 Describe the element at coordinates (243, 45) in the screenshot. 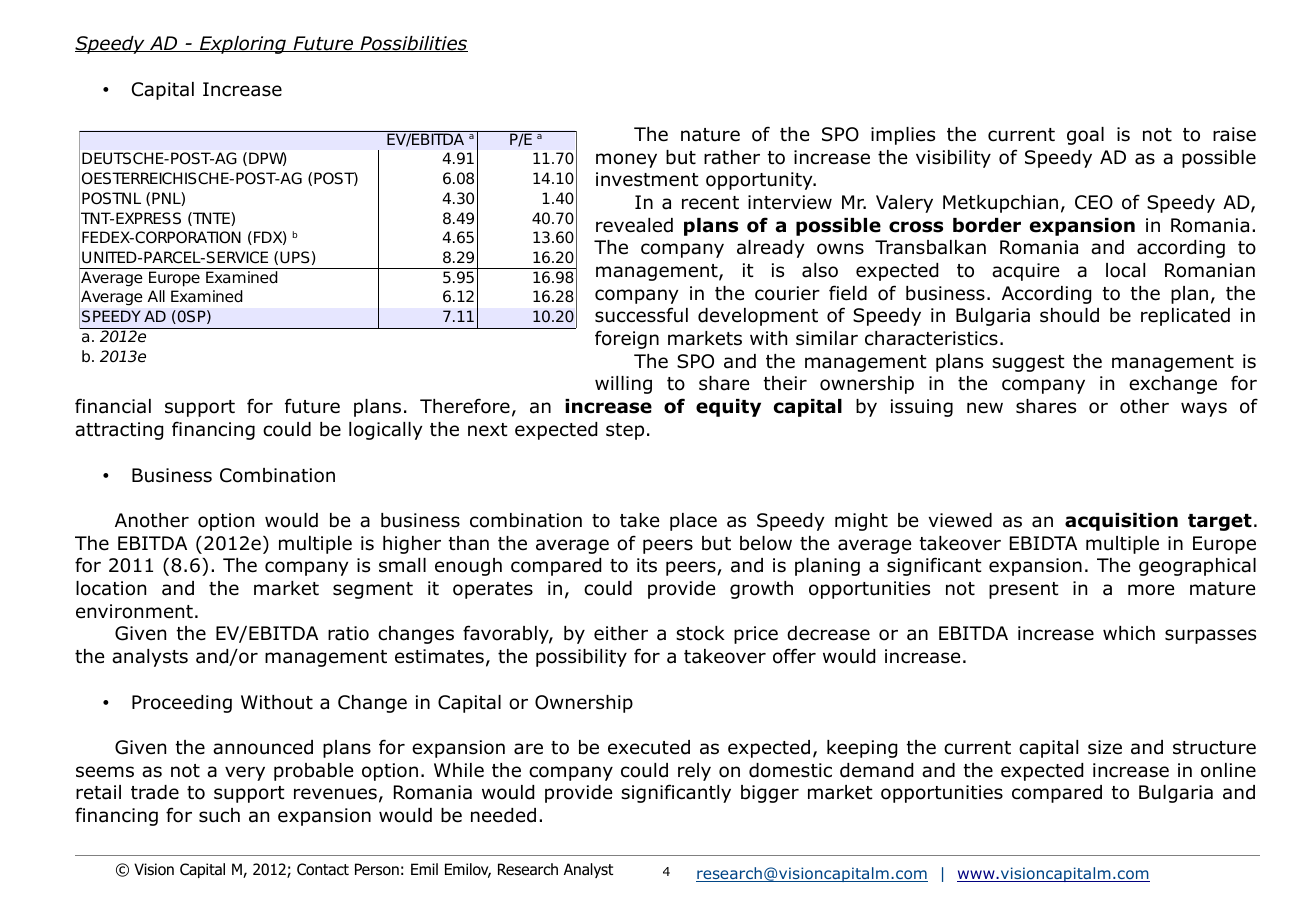

I see `Exploring` at that location.
